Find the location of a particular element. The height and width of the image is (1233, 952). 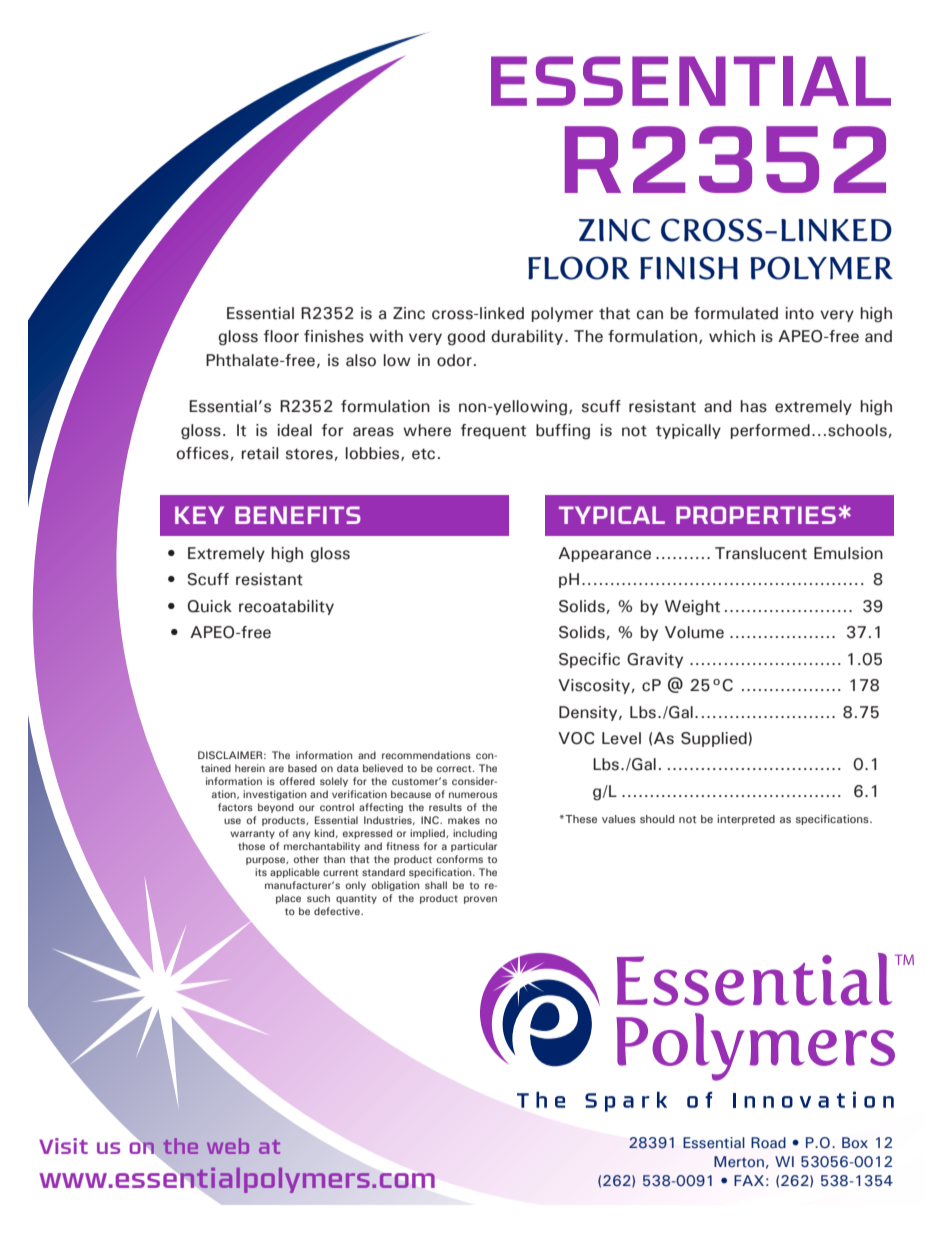

also is located at coordinates (361, 360).
